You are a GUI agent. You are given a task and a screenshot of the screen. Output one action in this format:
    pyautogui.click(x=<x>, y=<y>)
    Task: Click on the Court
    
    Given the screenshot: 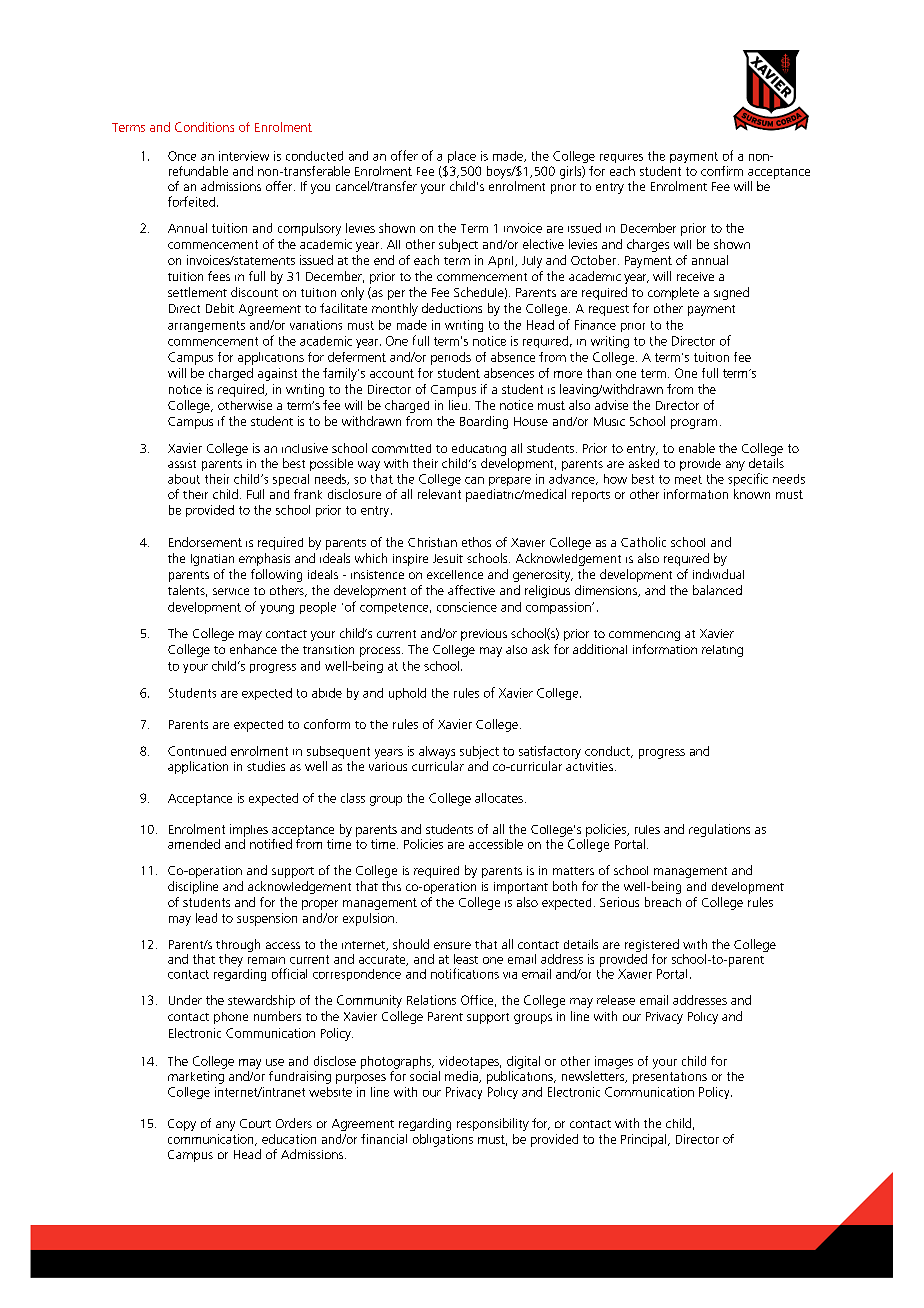 What is the action you would take?
    pyautogui.click(x=255, y=1123)
